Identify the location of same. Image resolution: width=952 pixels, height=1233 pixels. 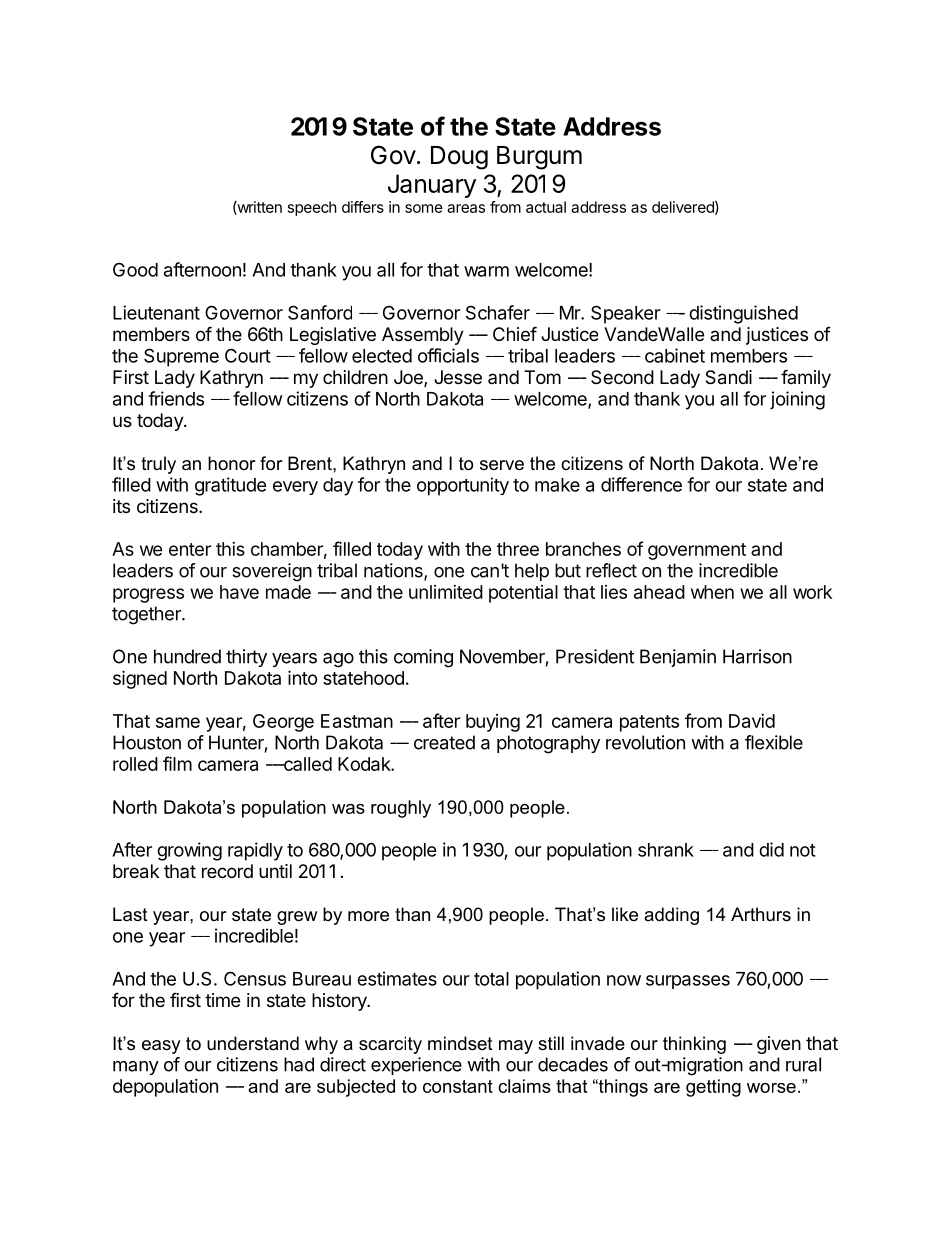
(178, 722).
